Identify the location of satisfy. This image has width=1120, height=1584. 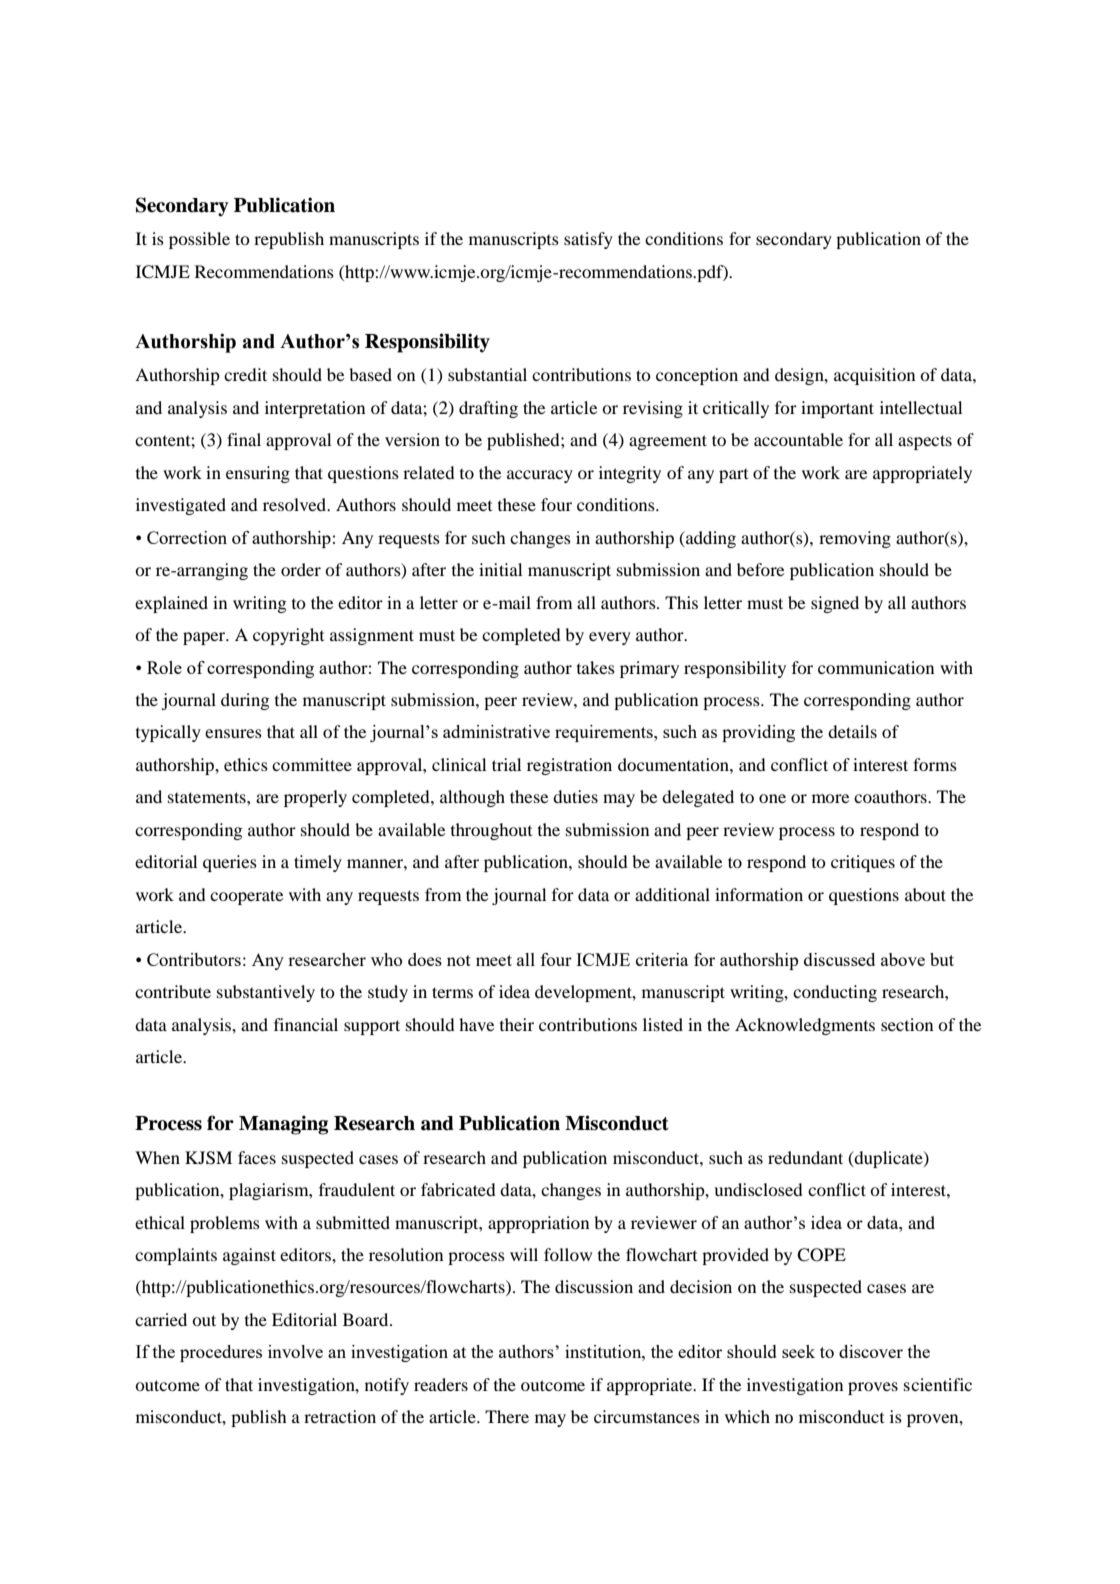
(588, 240).
